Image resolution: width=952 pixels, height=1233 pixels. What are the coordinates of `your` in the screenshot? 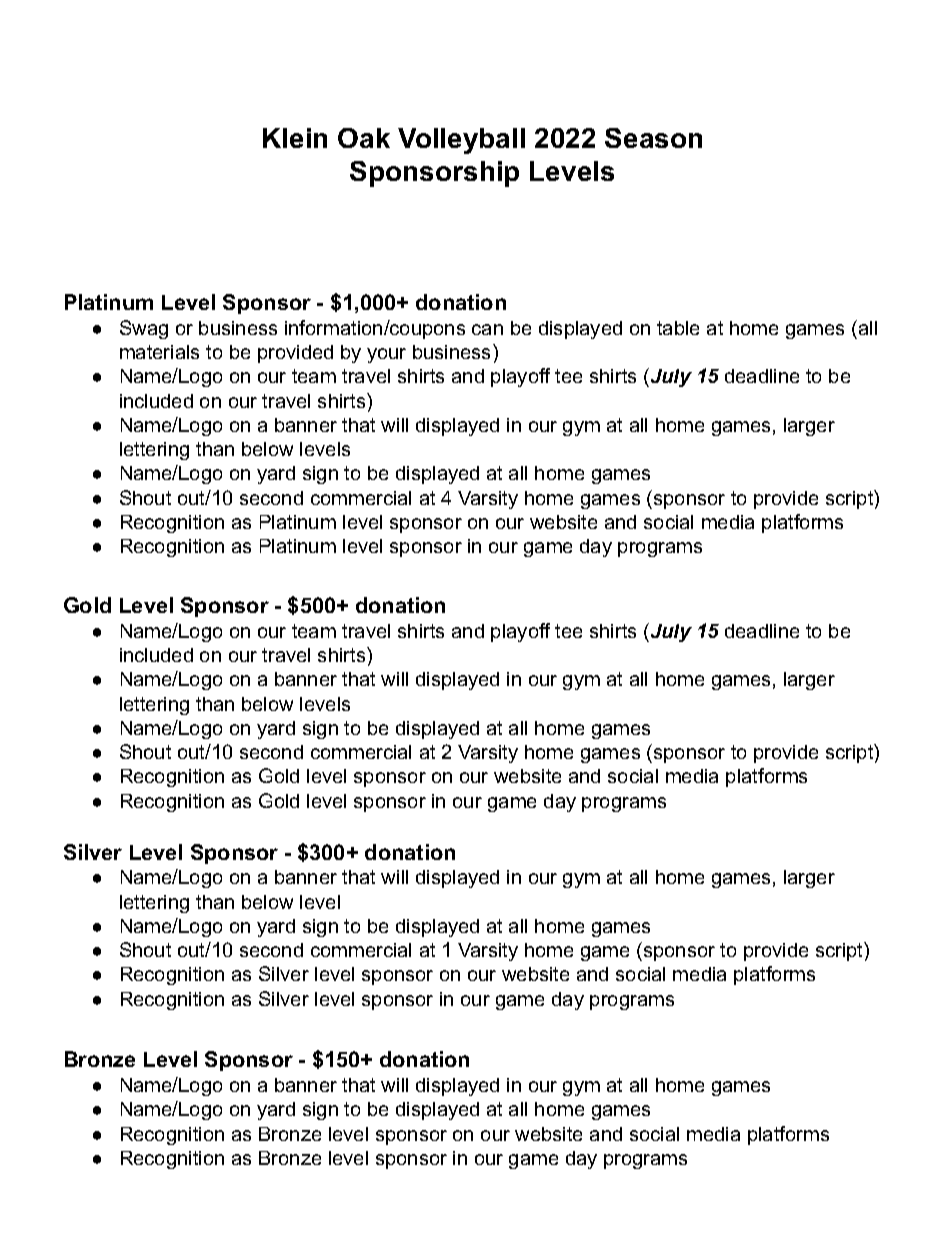 It's located at (386, 355).
